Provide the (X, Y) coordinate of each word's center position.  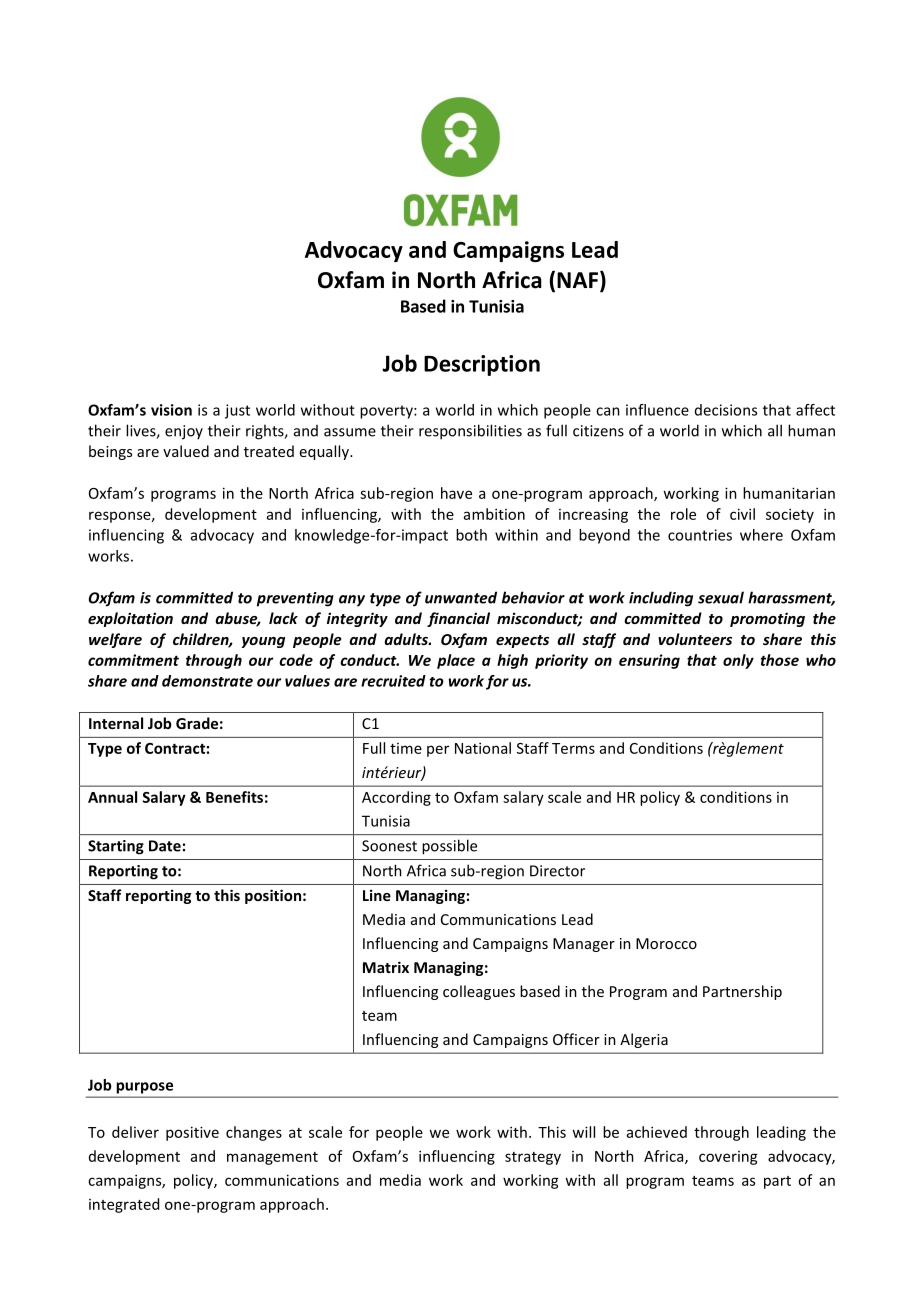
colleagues (479, 992)
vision (171, 410)
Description (482, 365)
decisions (726, 410)
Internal (116, 723)
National (483, 748)
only (738, 661)
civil (742, 514)
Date (165, 846)
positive (192, 1133)
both (471, 535)
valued (186, 451)
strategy (533, 1158)
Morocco (666, 943)
